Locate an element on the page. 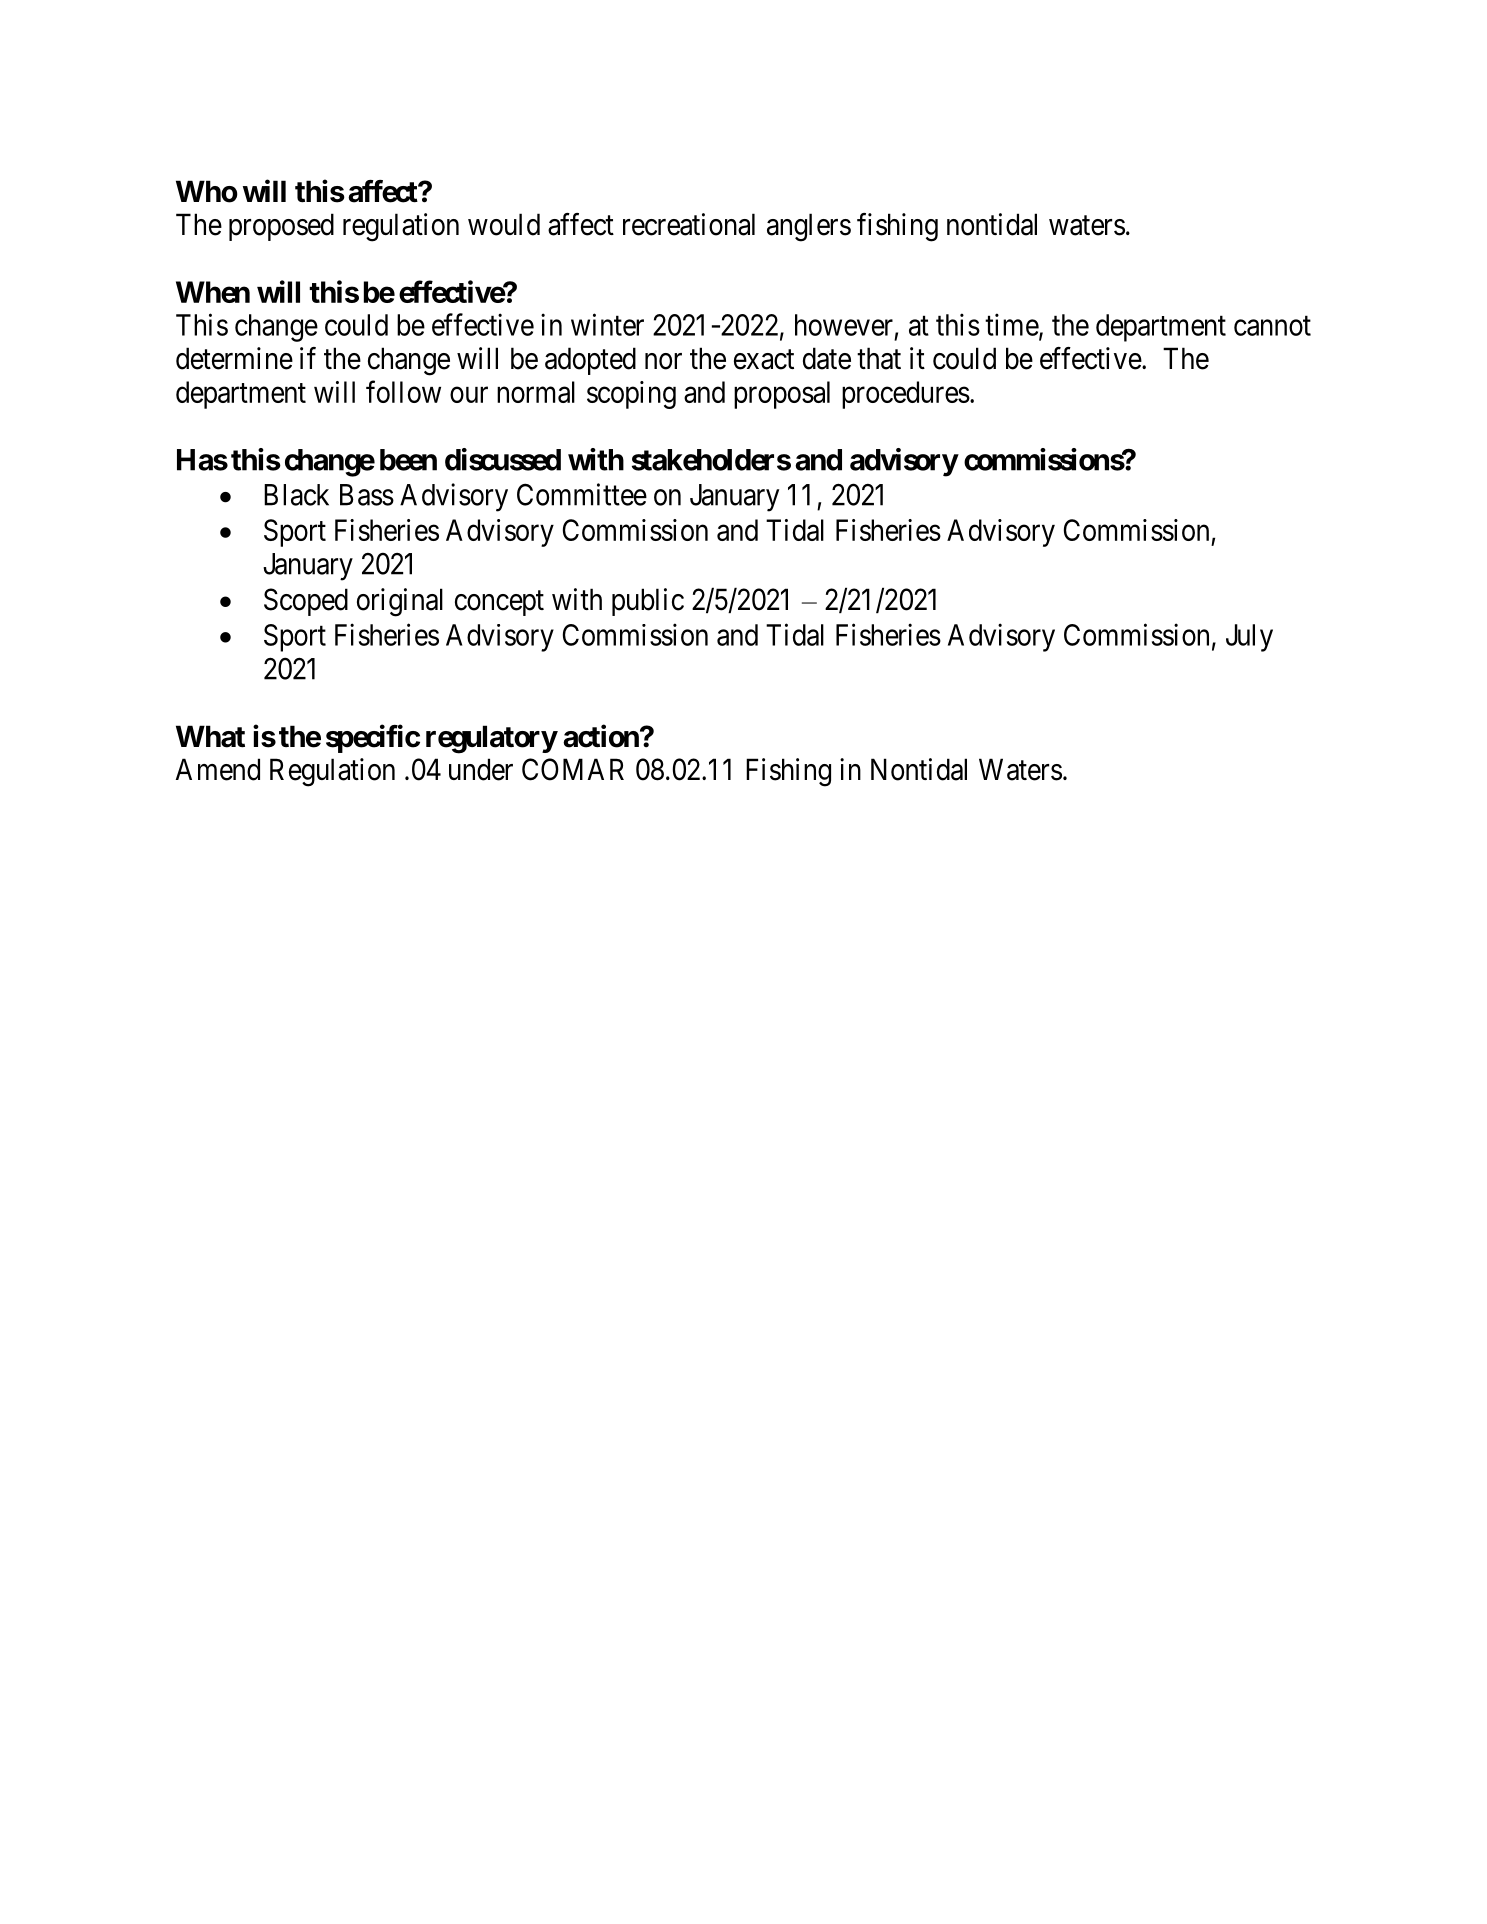 This document has height=1924, width=1487. Bass is located at coordinates (367, 495).
